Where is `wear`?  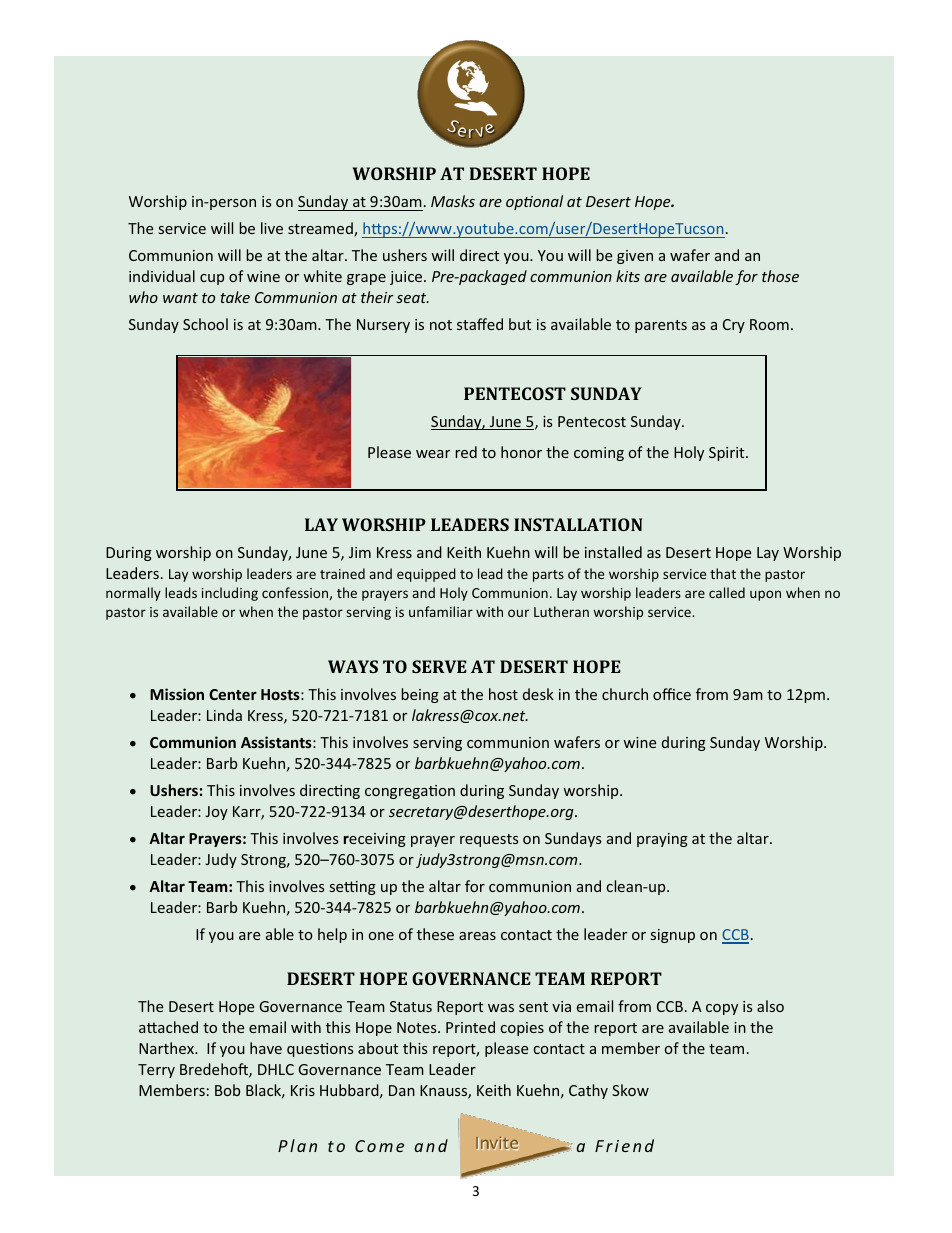
wear is located at coordinates (433, 454).
